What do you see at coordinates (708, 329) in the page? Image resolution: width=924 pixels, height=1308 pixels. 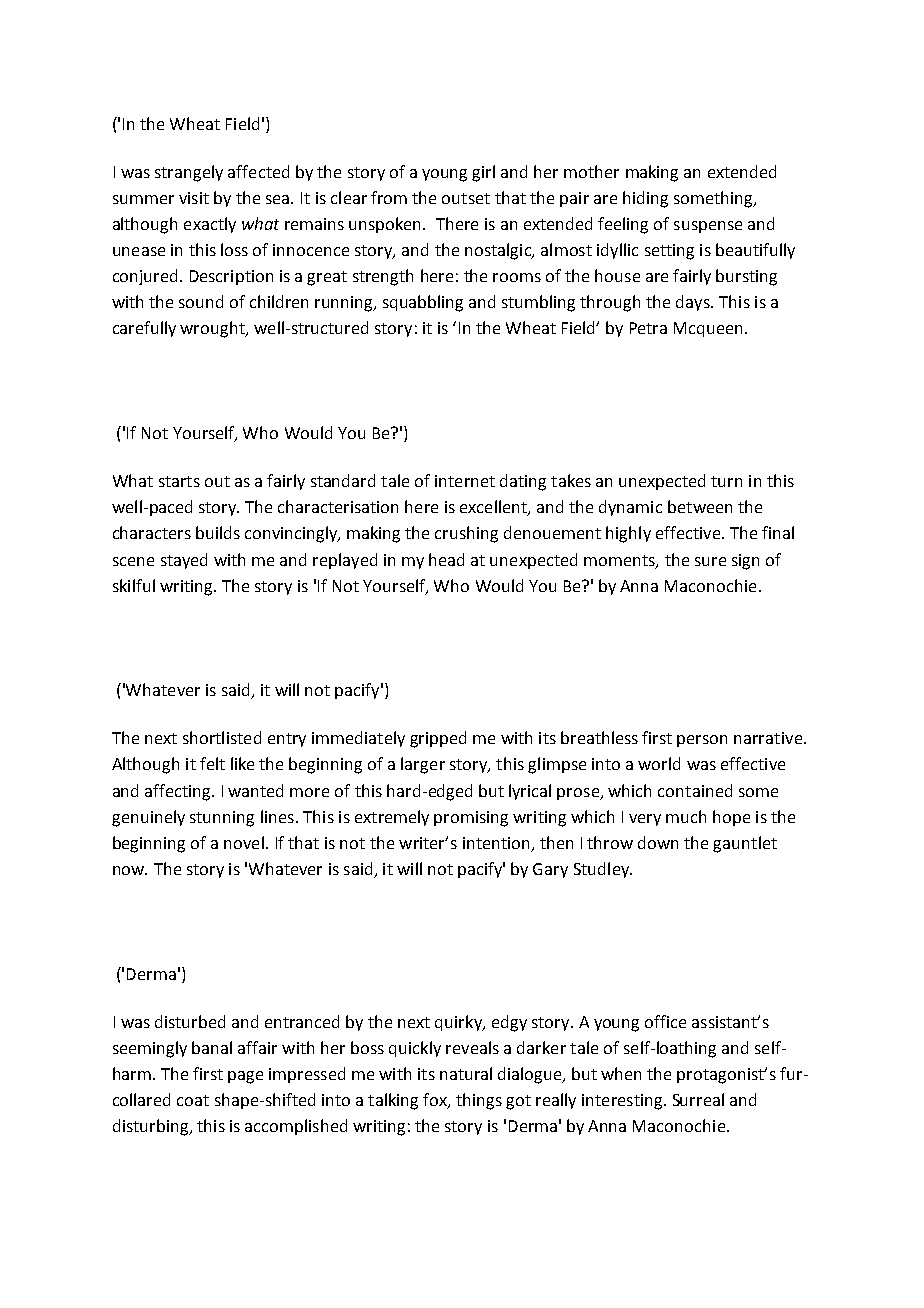 I see `Mcqueen` at bounding box center [708, 329].
